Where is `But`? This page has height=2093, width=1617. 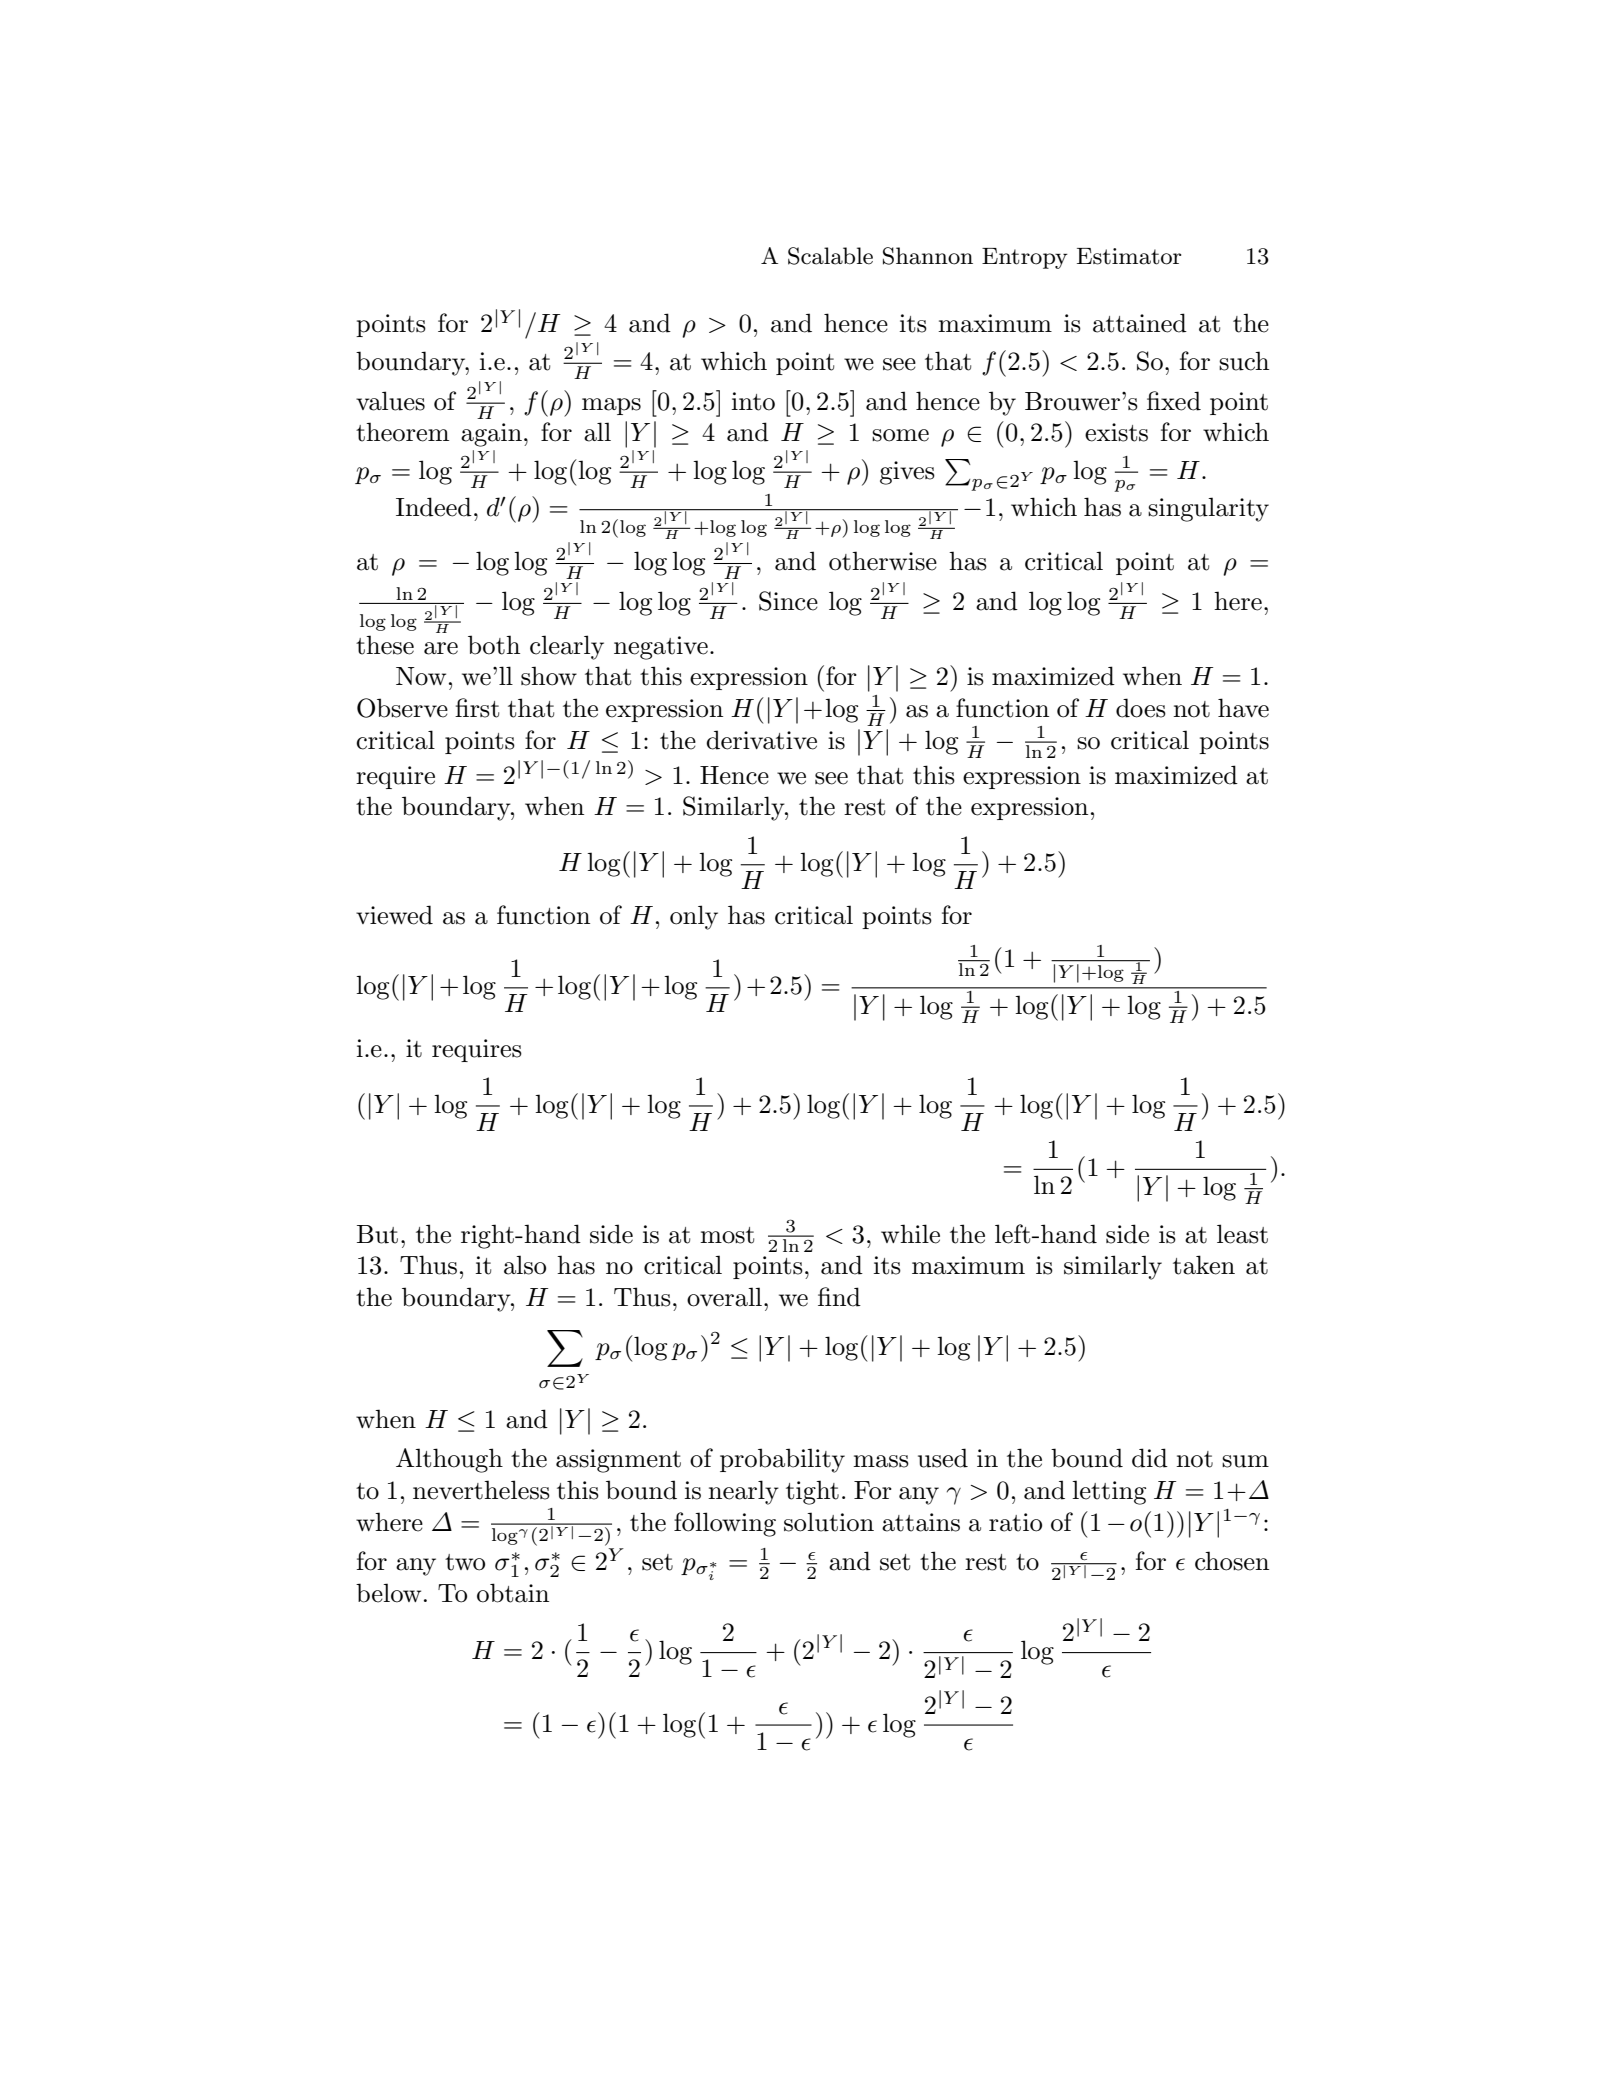 But is located at coordinates (377, 1234).
